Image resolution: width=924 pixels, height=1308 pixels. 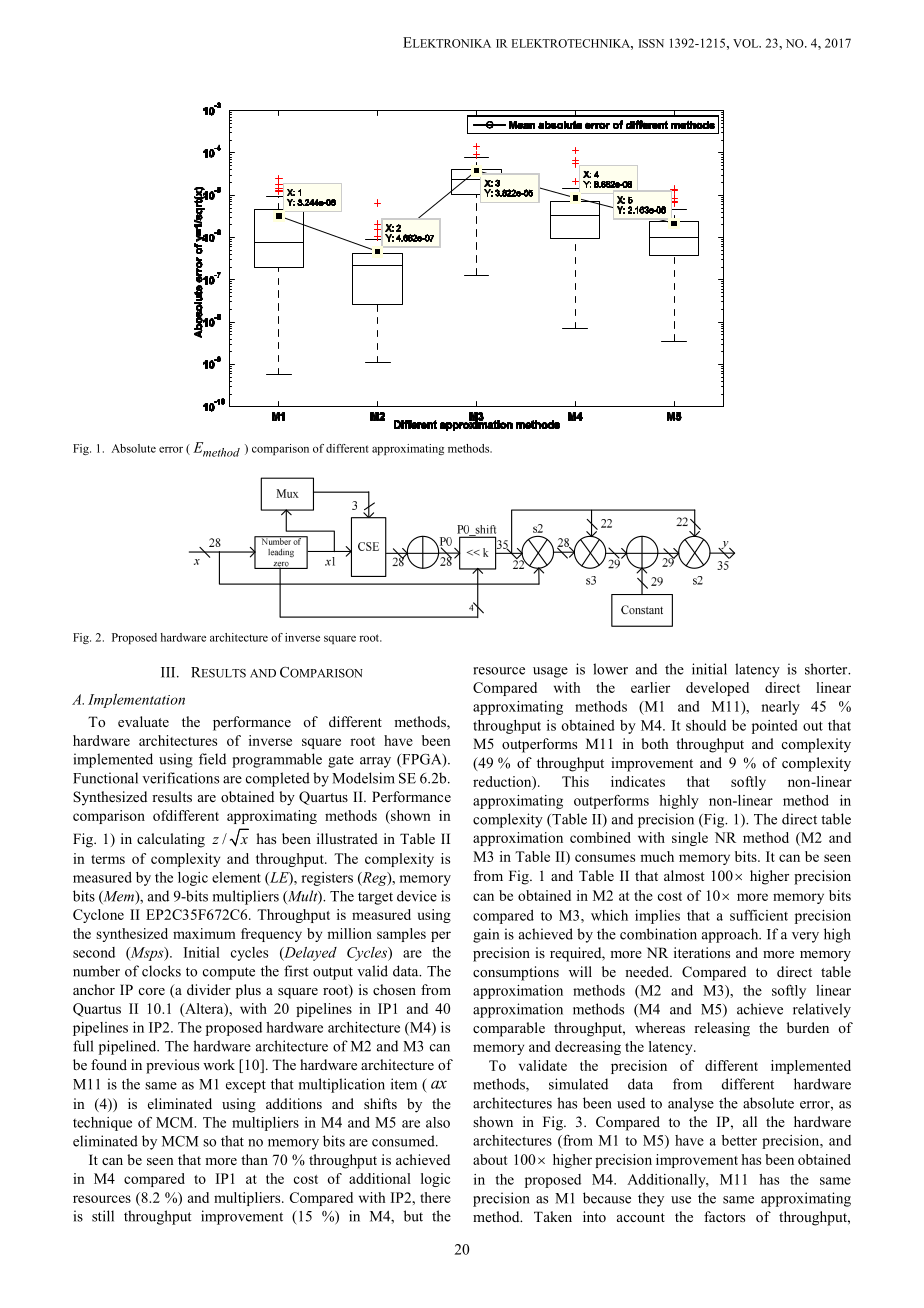 What do you see at coordinates (717, 689) in the image?
I see `developed` at bounding box center [717, 689].
